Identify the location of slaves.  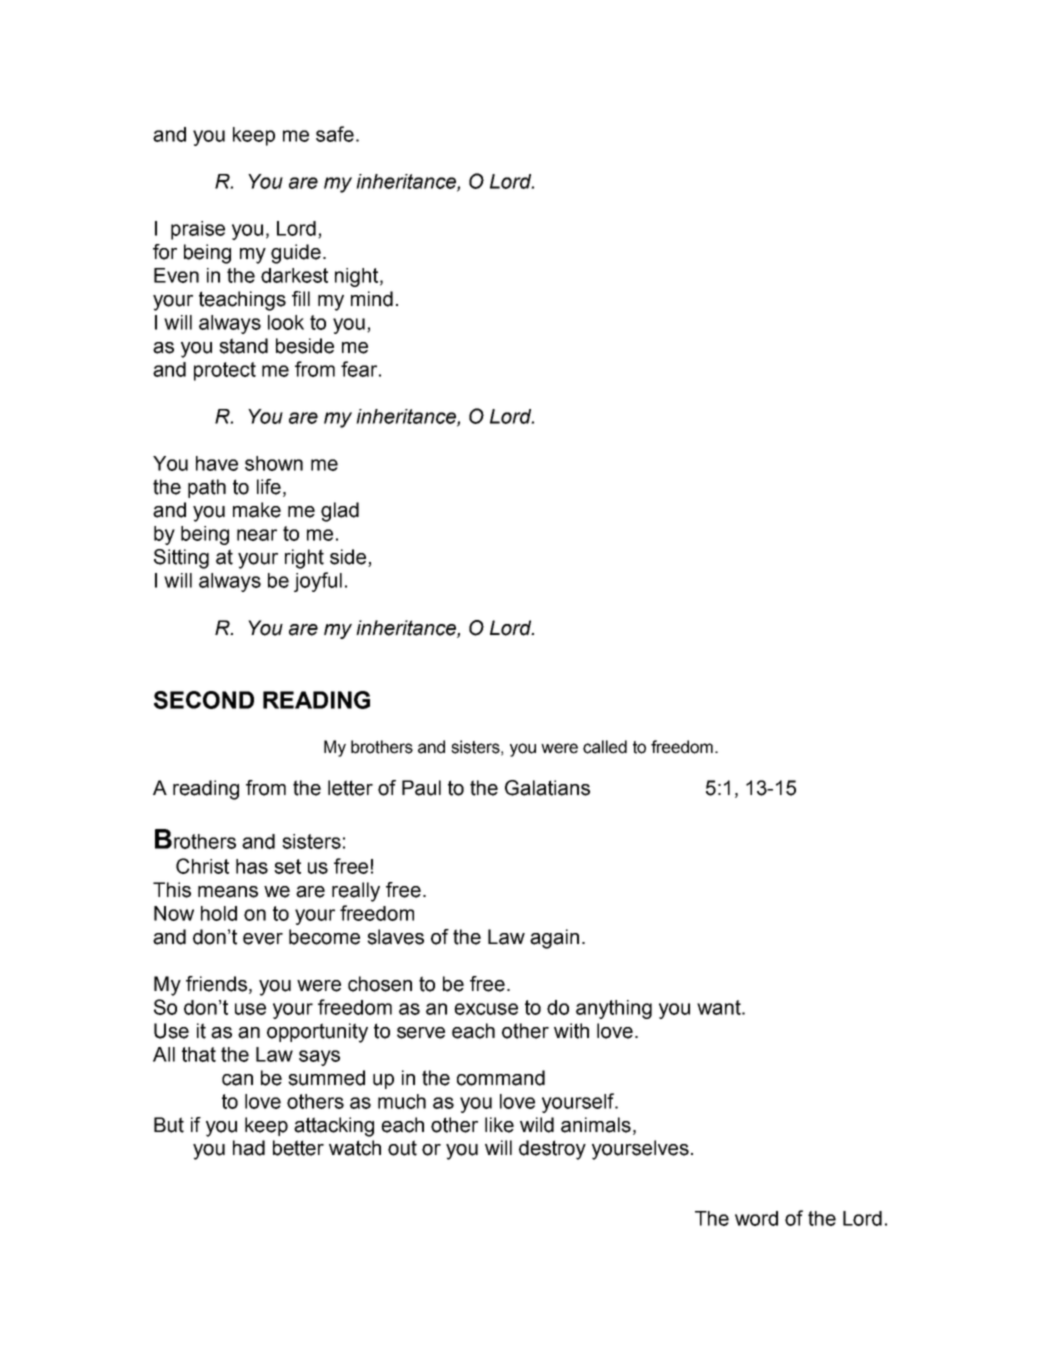
(395, 937).
